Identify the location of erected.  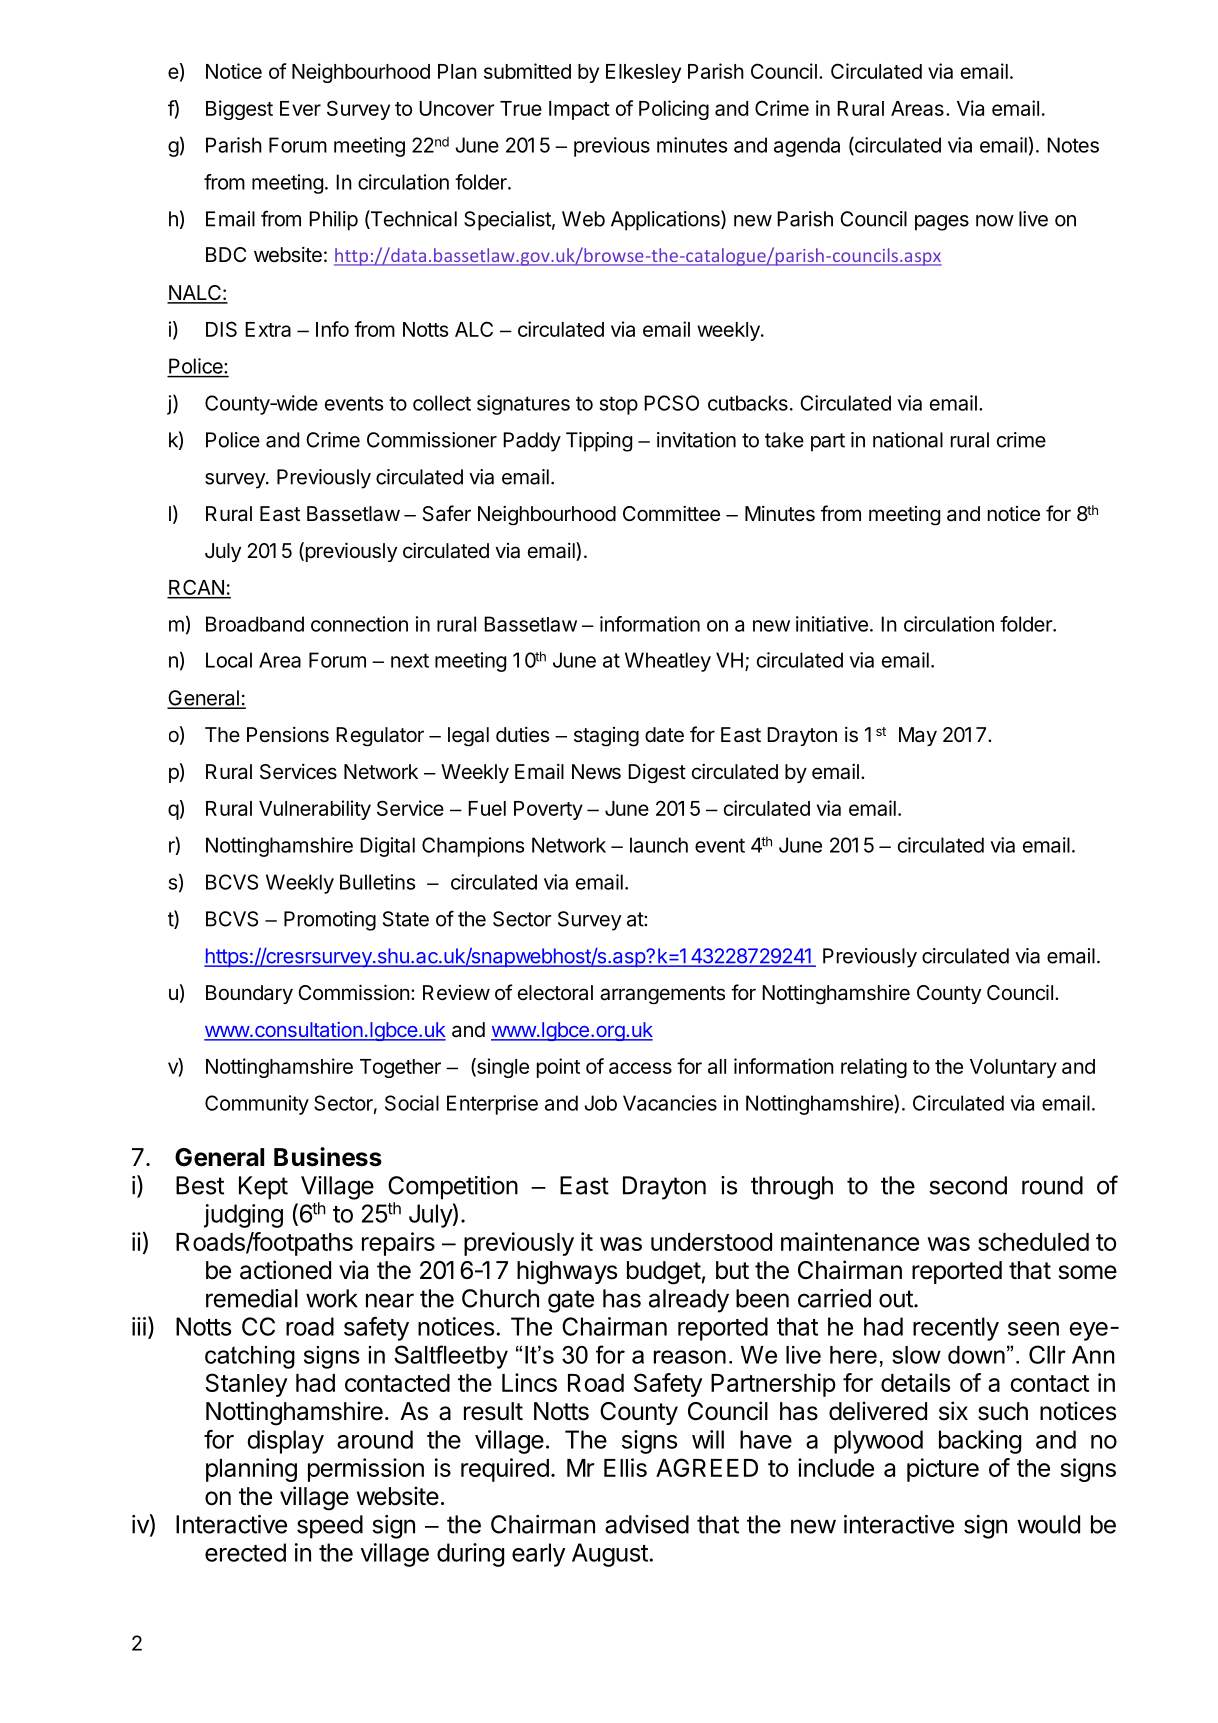
(245, 1552).
